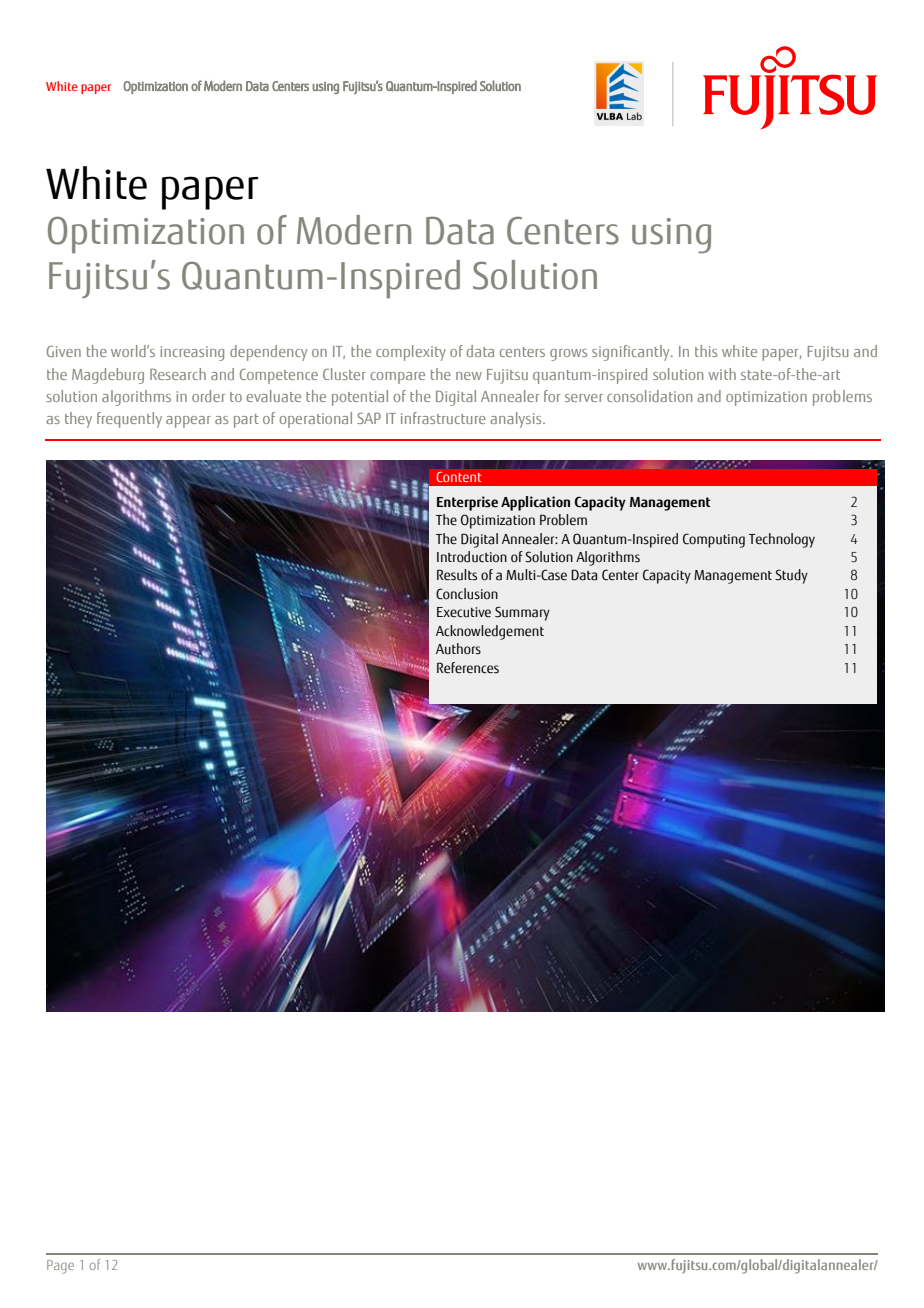 The width and height of the screenshot is (924, 1308). Describe the element at coordinates (464, 612) in the screenshot. I see `Executive` at that location.
